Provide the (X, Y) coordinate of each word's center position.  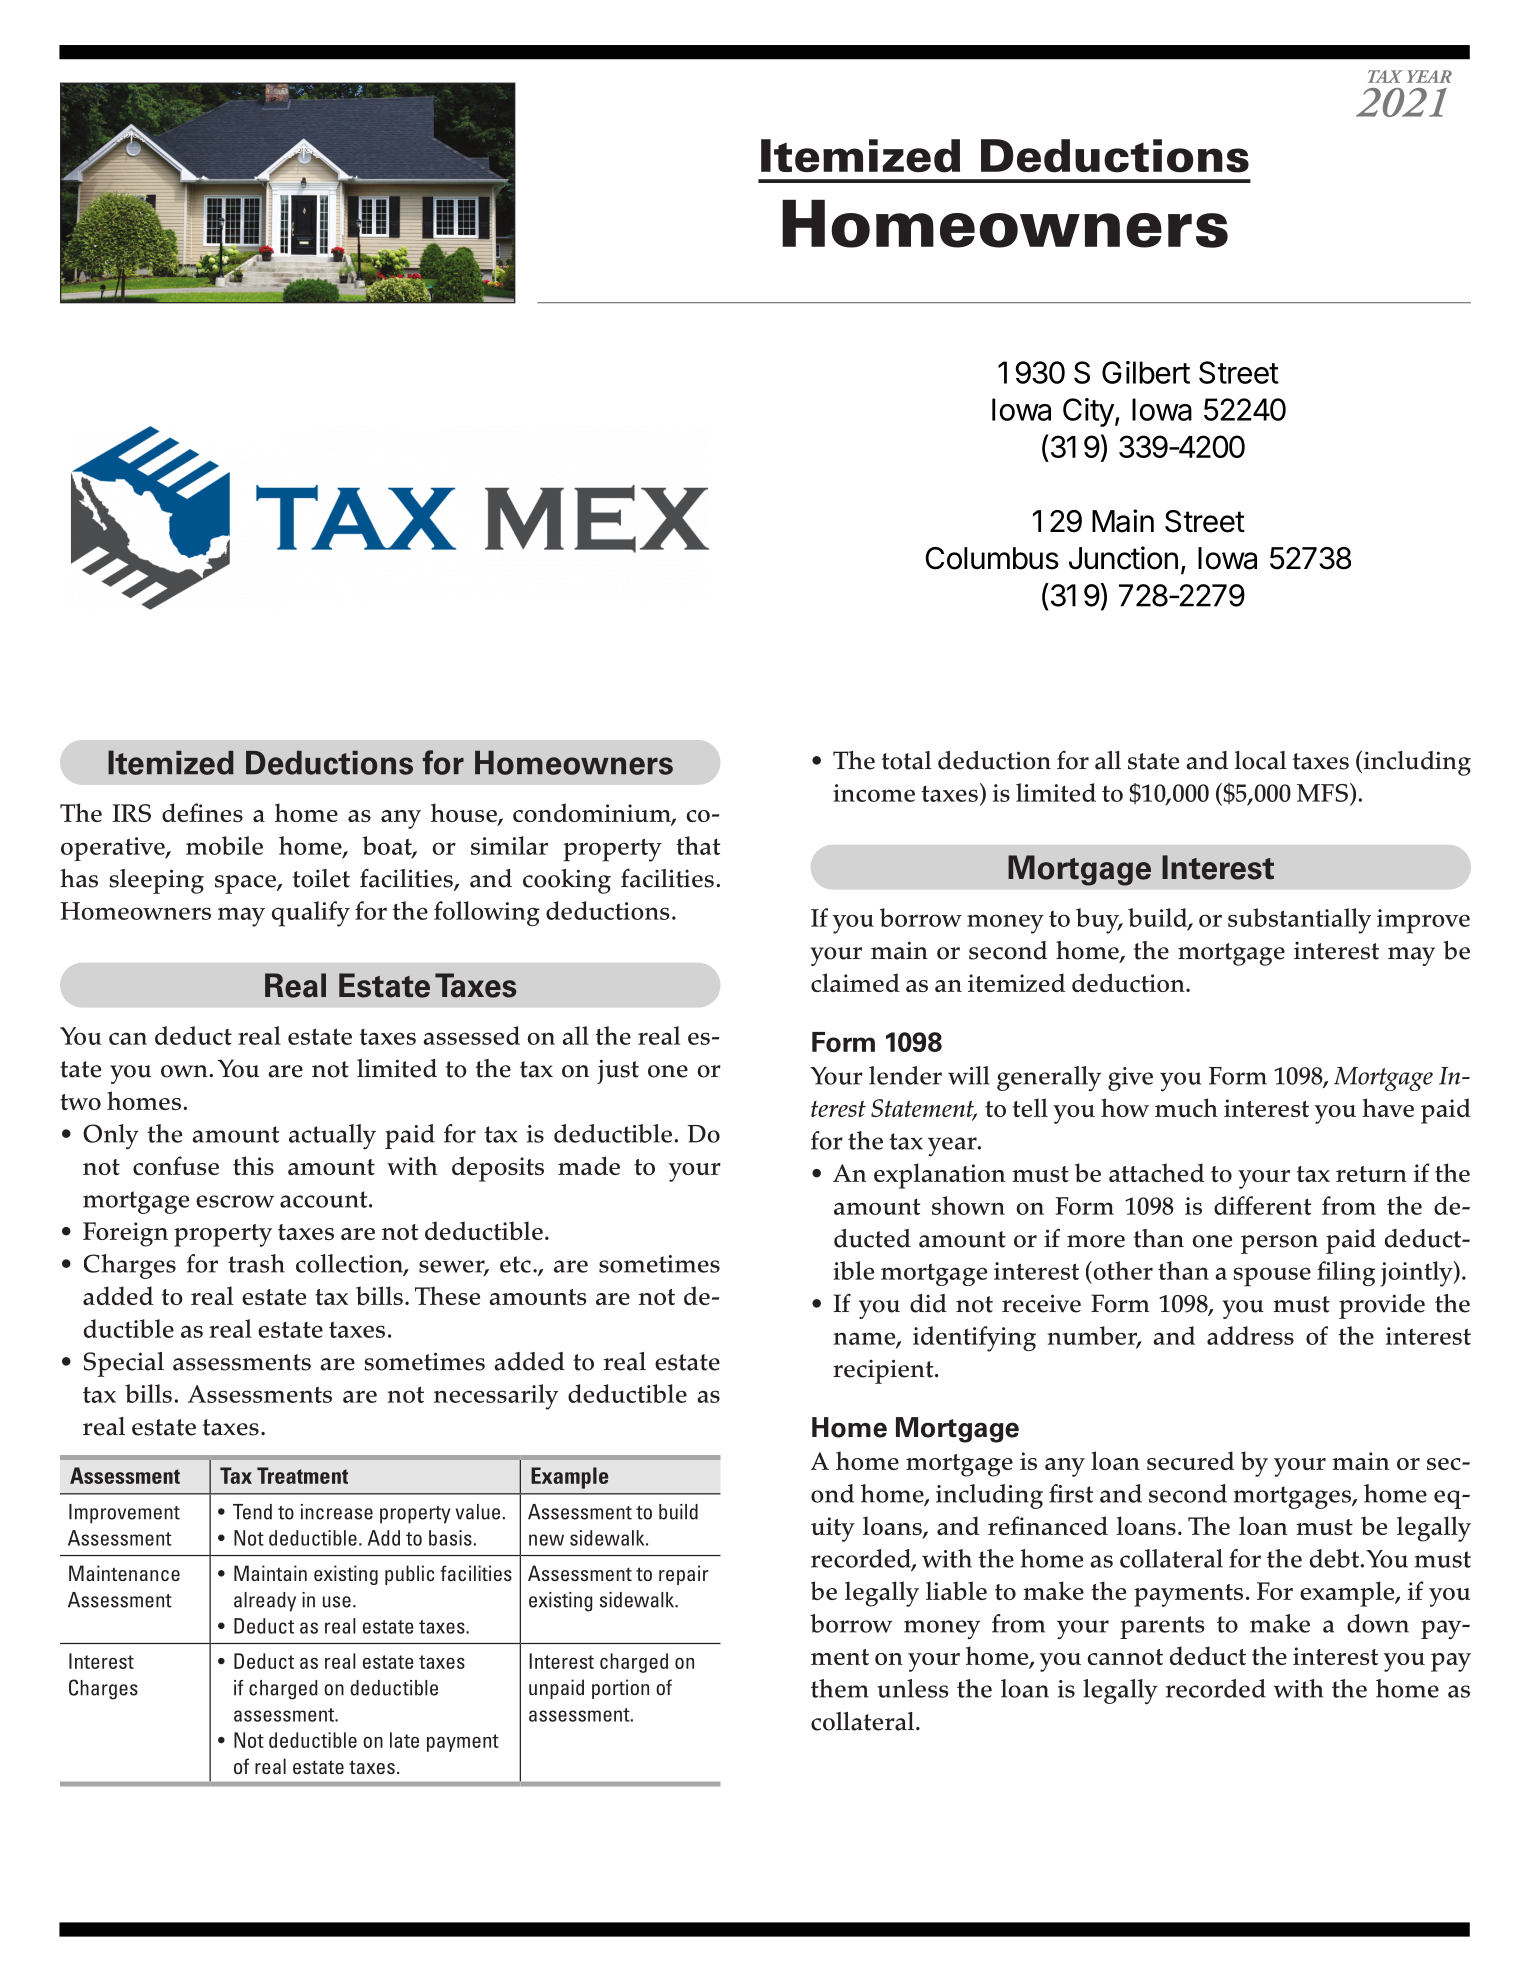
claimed (855, 982)
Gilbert (1146, 372)
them (840, 1688)
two (80, 1102)
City (1088, 412)
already (265, 1602)
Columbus (992, 558)
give (1130, 1079)
